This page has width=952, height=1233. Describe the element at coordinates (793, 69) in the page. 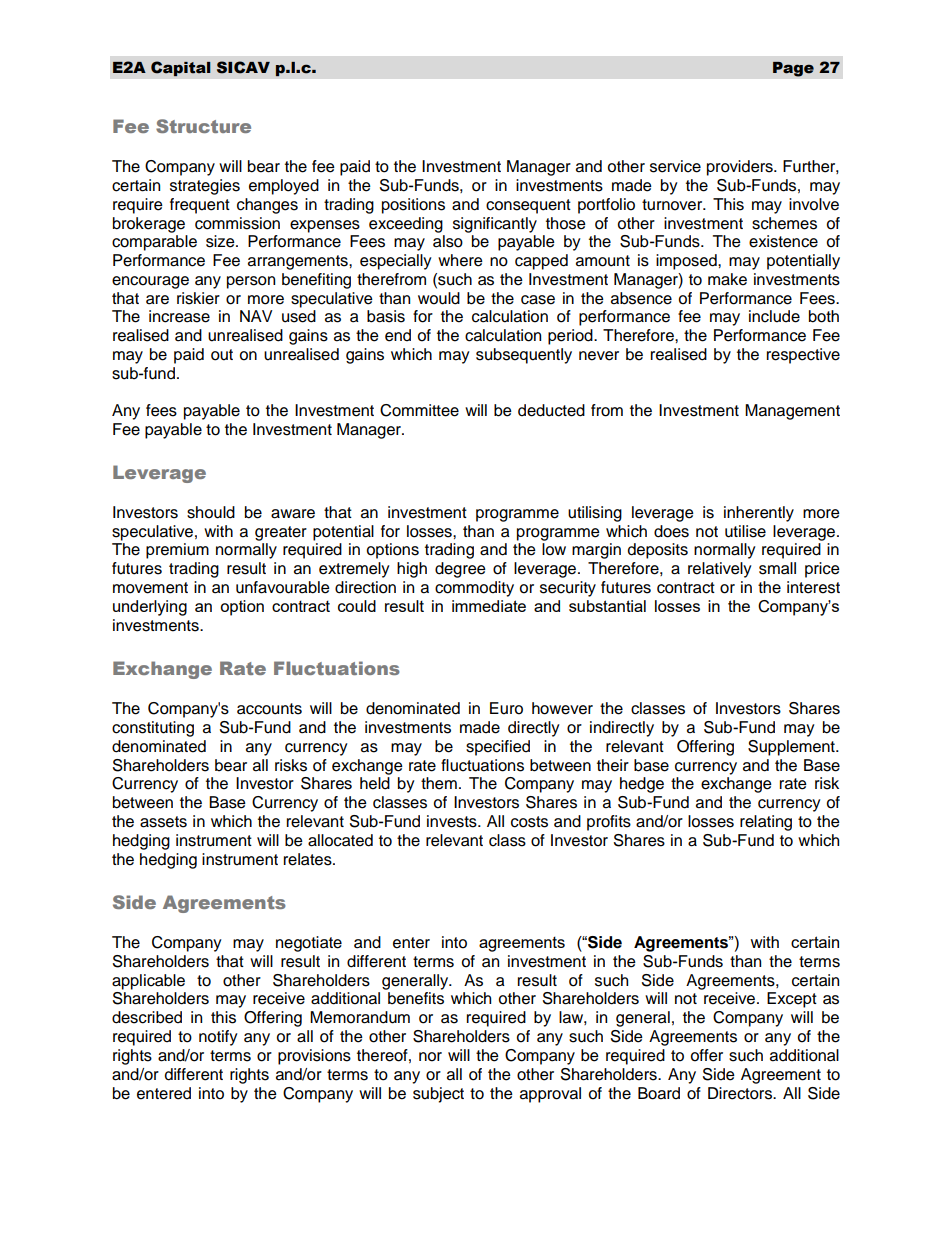

I see `Page` at that location.
